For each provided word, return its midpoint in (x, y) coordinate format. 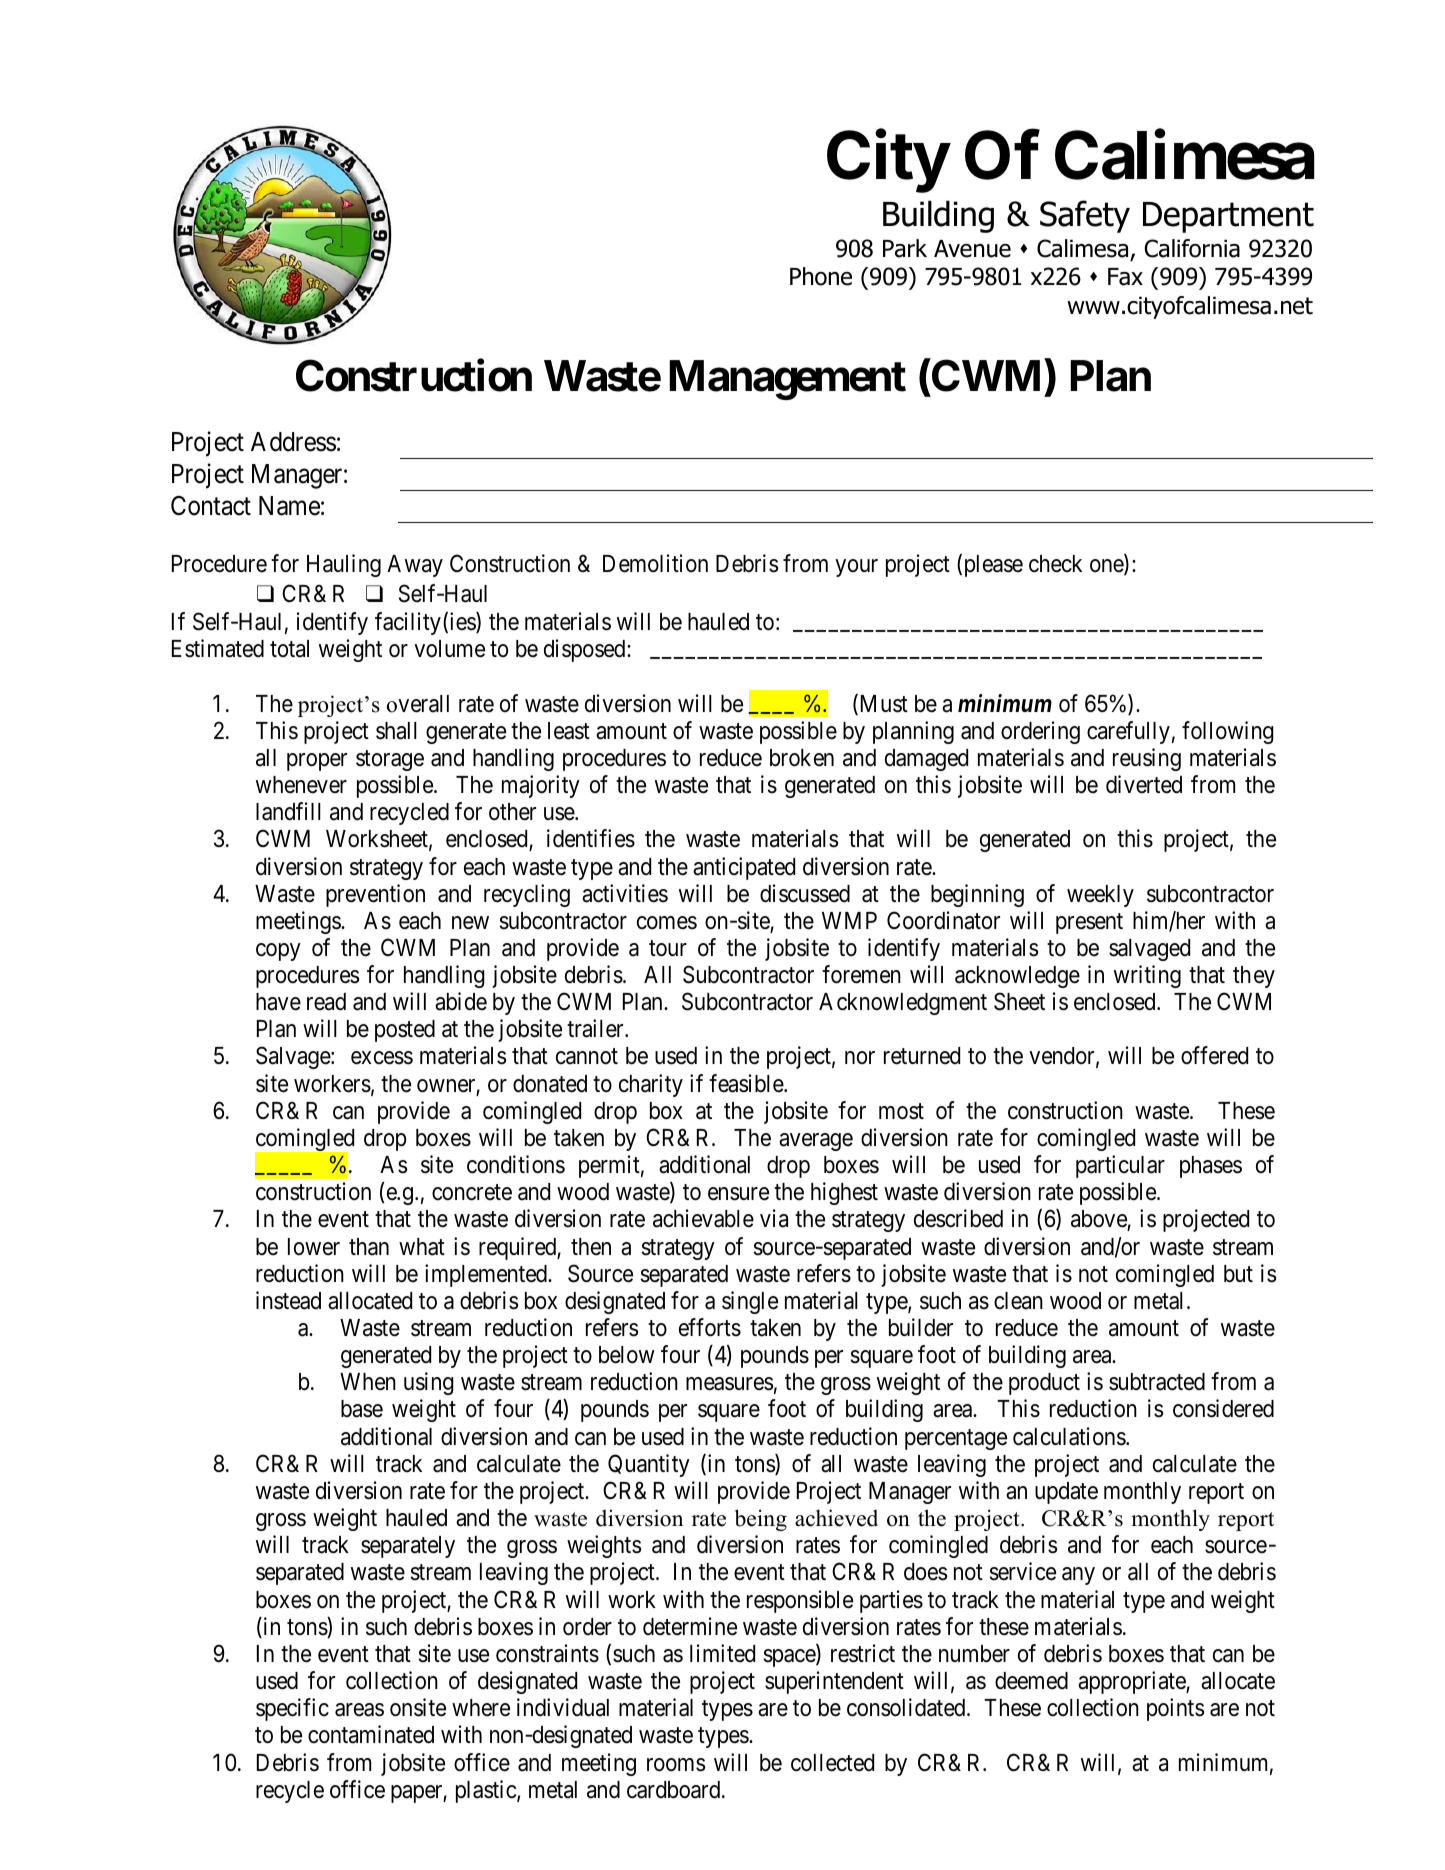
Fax (1125, 277)
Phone (821, 276)
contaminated (371, 1734)
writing (1147, 976)
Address (293, 442)
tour (668, 948)
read (326, 1002)
